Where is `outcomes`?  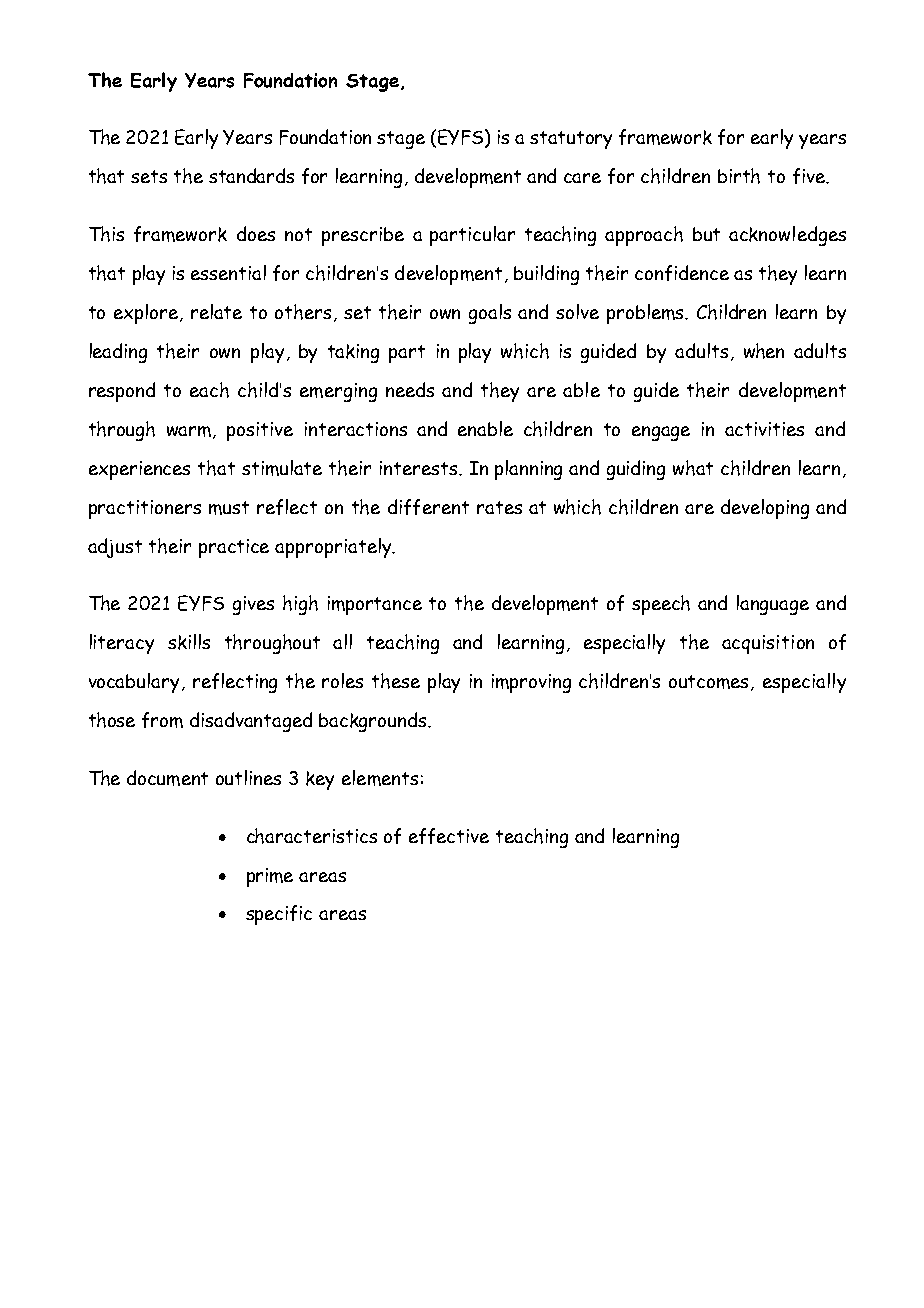
outcomes is located at coordinates (710, 683).
